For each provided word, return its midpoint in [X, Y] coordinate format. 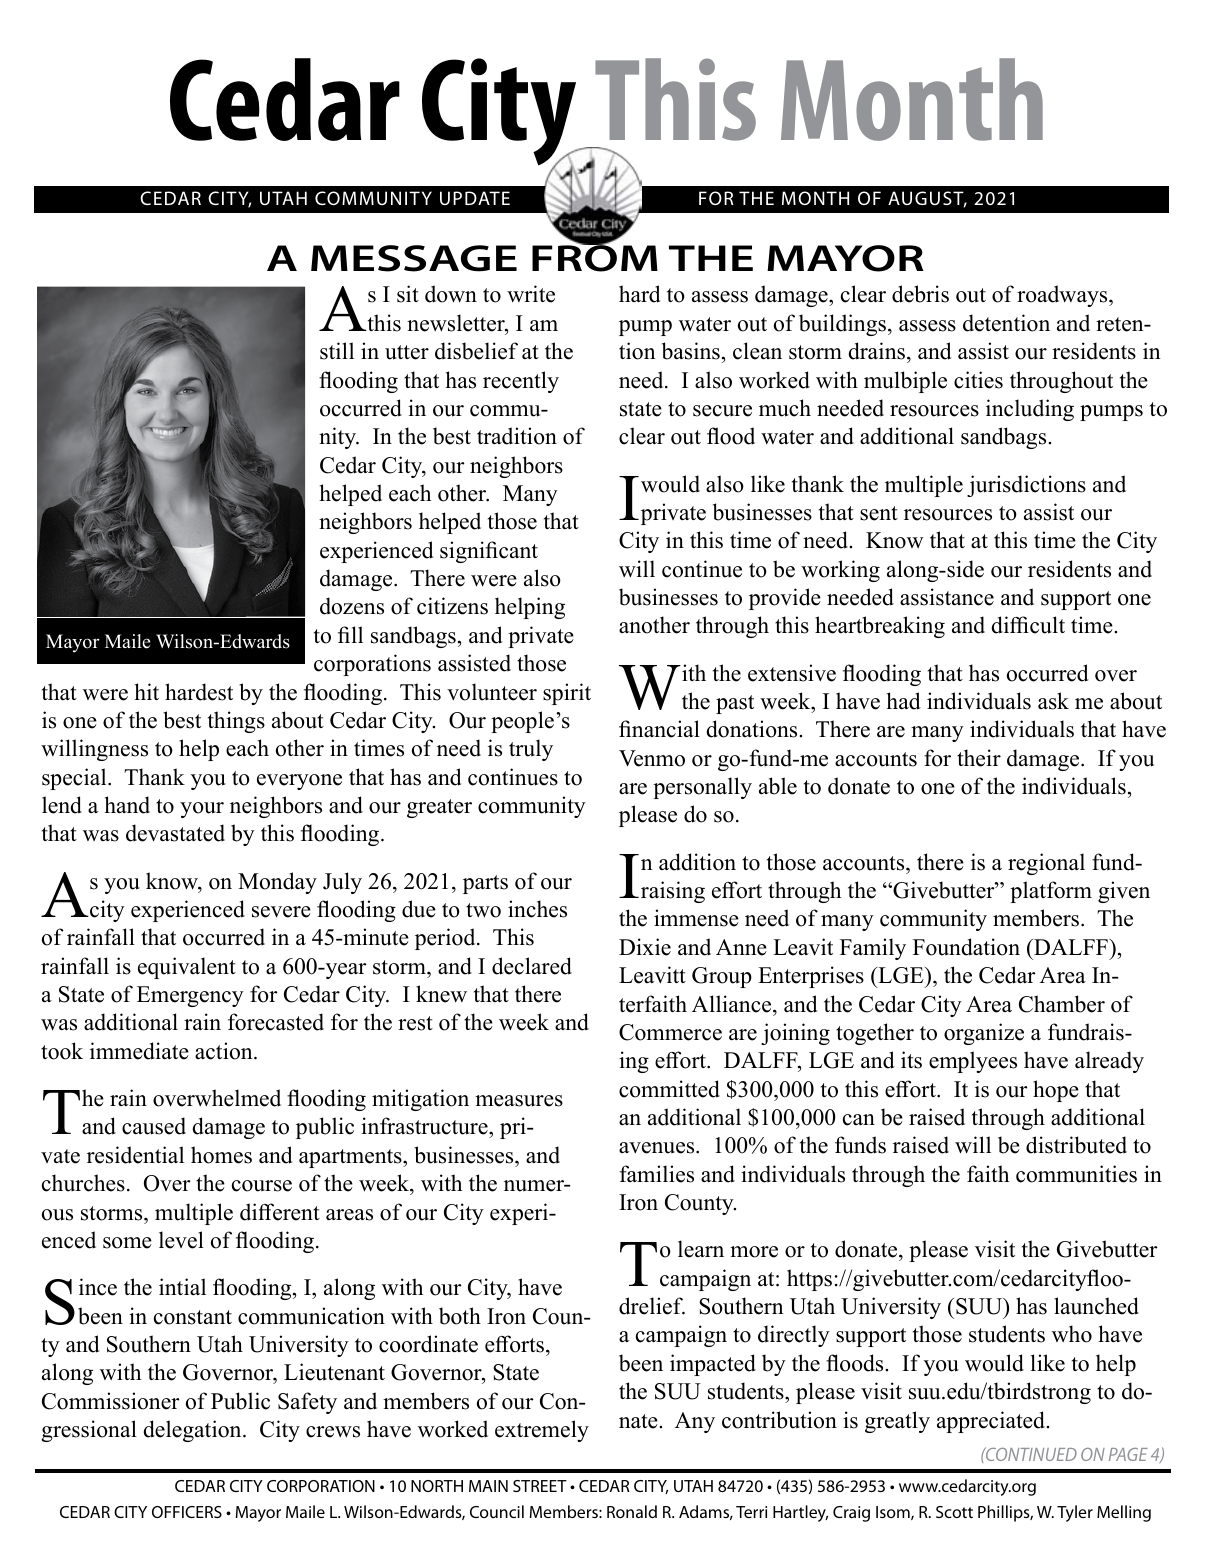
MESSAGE [414, 258]
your [202, 810]
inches [537, 909]
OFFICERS [187, 1512]
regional [1046, 864]
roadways [1063, 296]
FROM [595, 257]
